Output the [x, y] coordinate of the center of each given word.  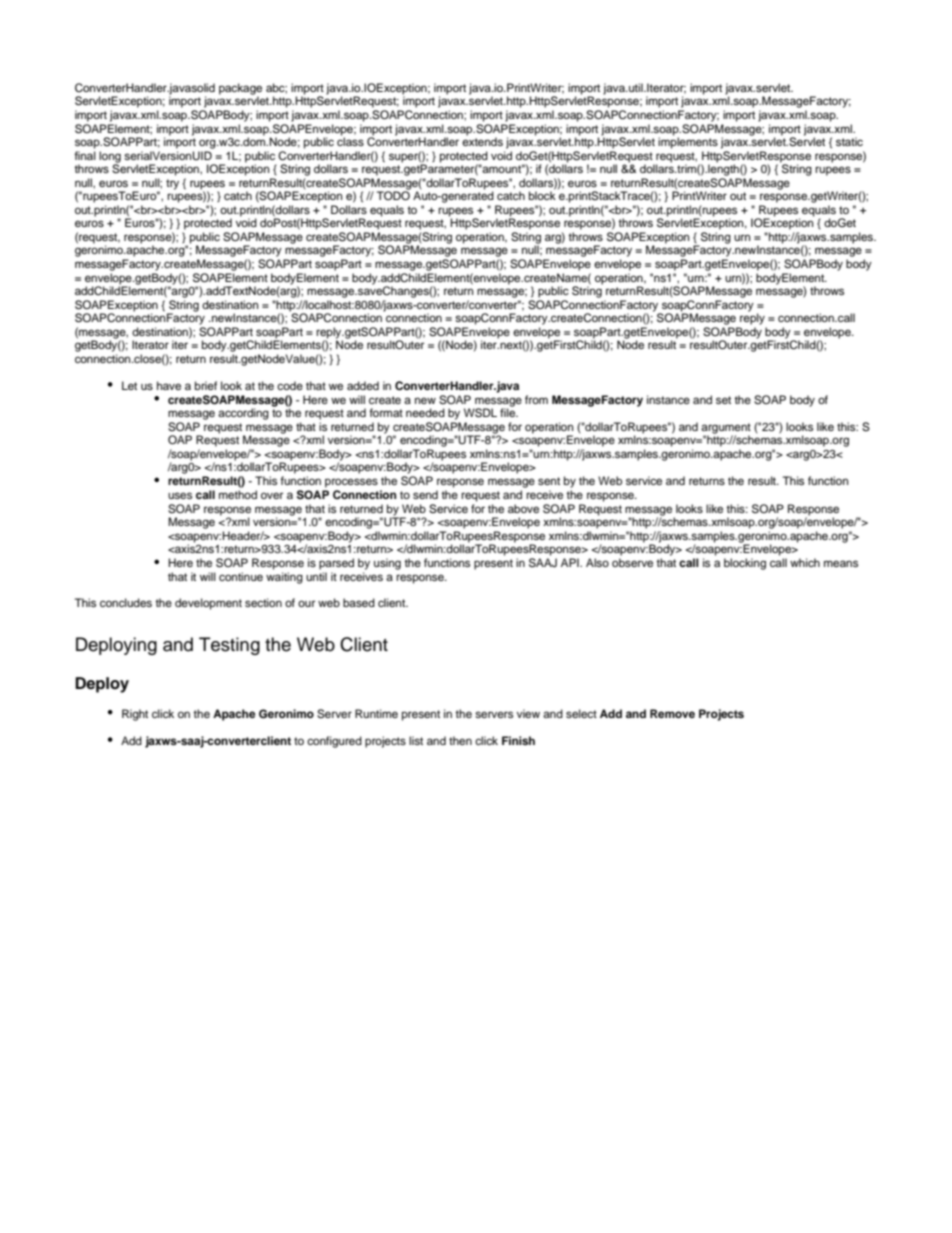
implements [688, 142]
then [460, 740]
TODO [393, 195]
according [243, 414]
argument [726, 429]
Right [135, 715]
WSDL [480, 413]
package [240, 90]
